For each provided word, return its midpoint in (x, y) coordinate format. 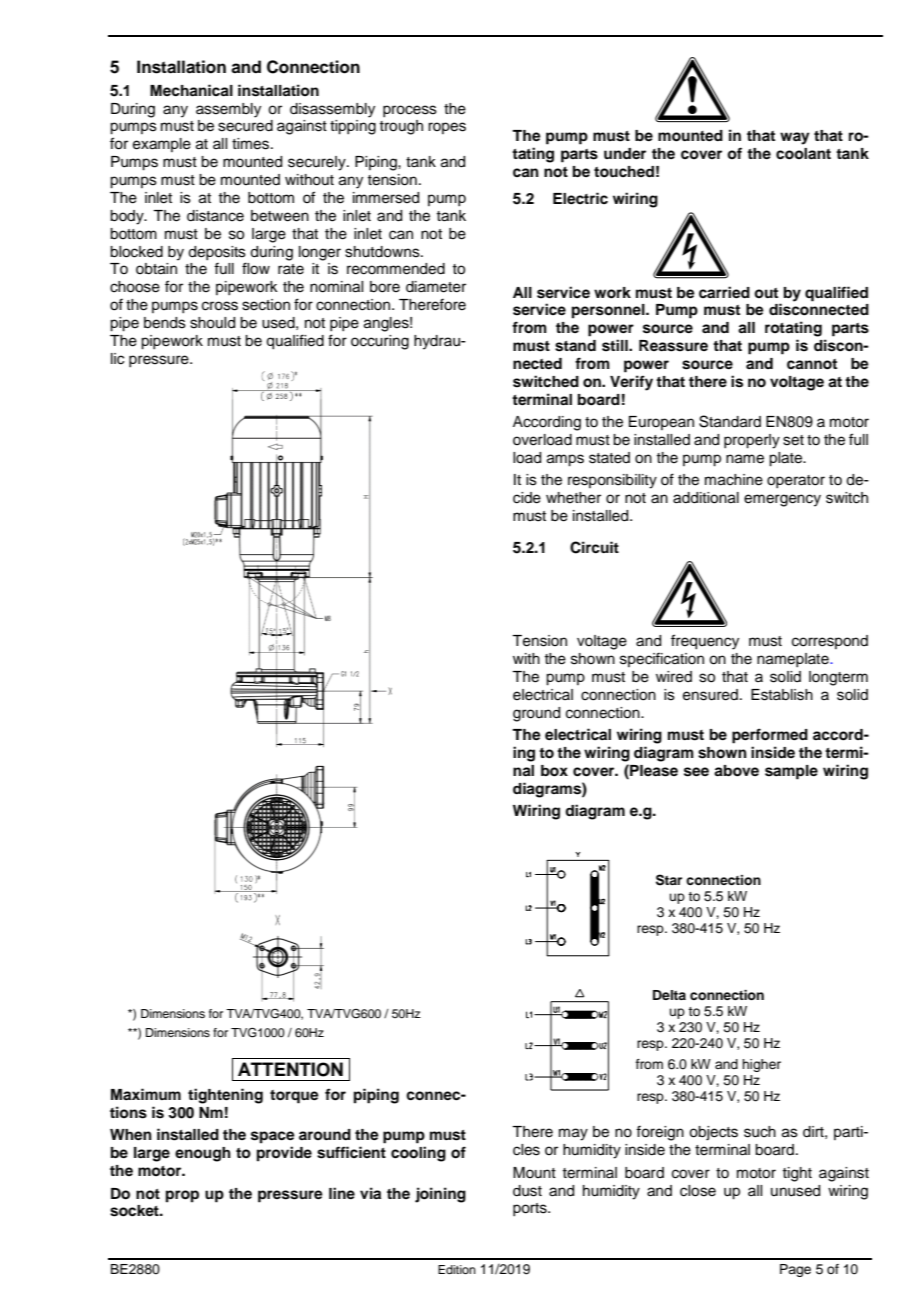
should (212, 323)
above (736, 771)
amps (565, 460)
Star (669, 880)
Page (795, 1270)
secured (245, 126)
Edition (457, 1269)
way (795, 138)
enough (203, 1154)
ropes (447, 128)
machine (734, 480)
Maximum (146, 1094)
